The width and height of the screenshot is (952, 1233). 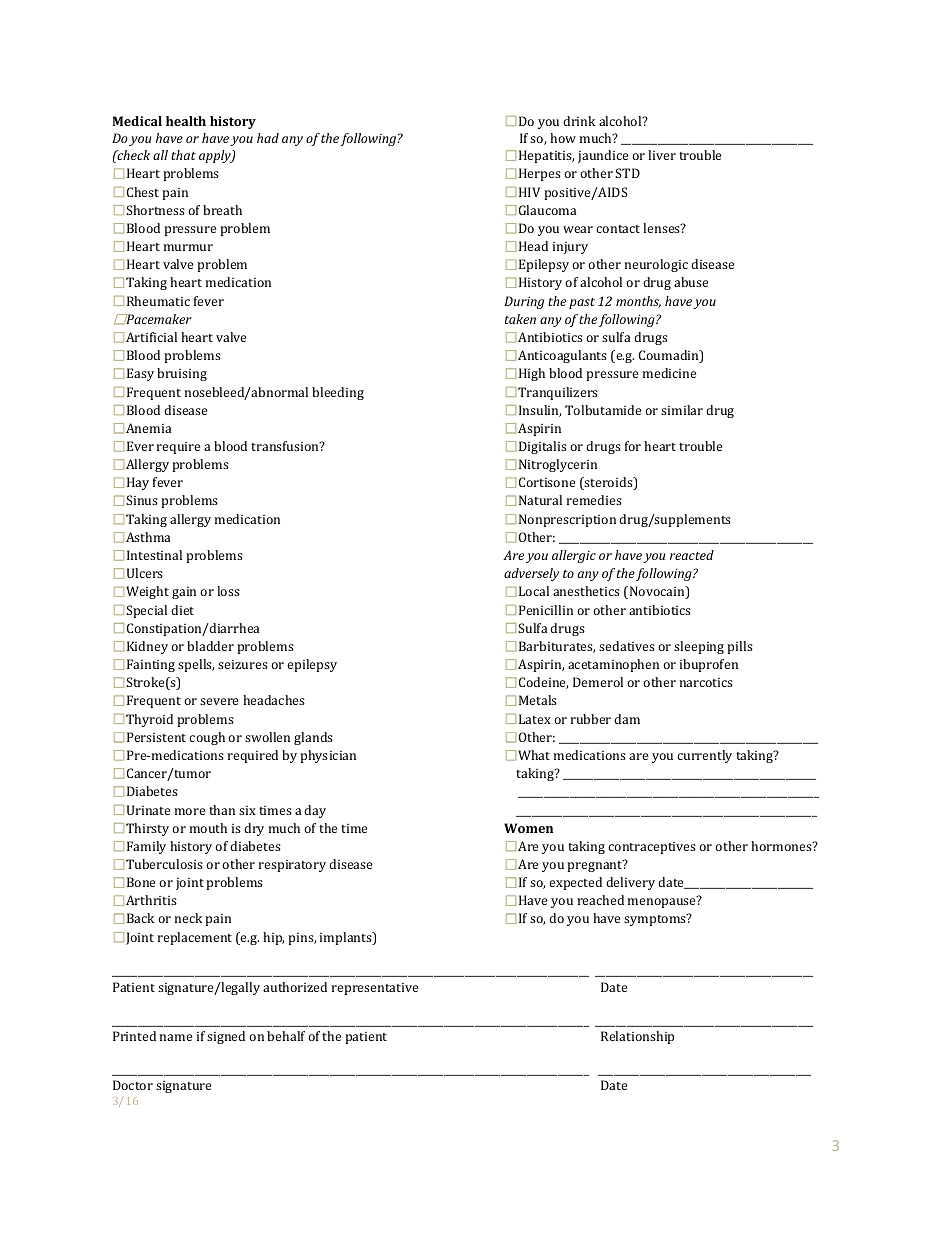 I want to click on Herpes, so click(x=540, y=174).
